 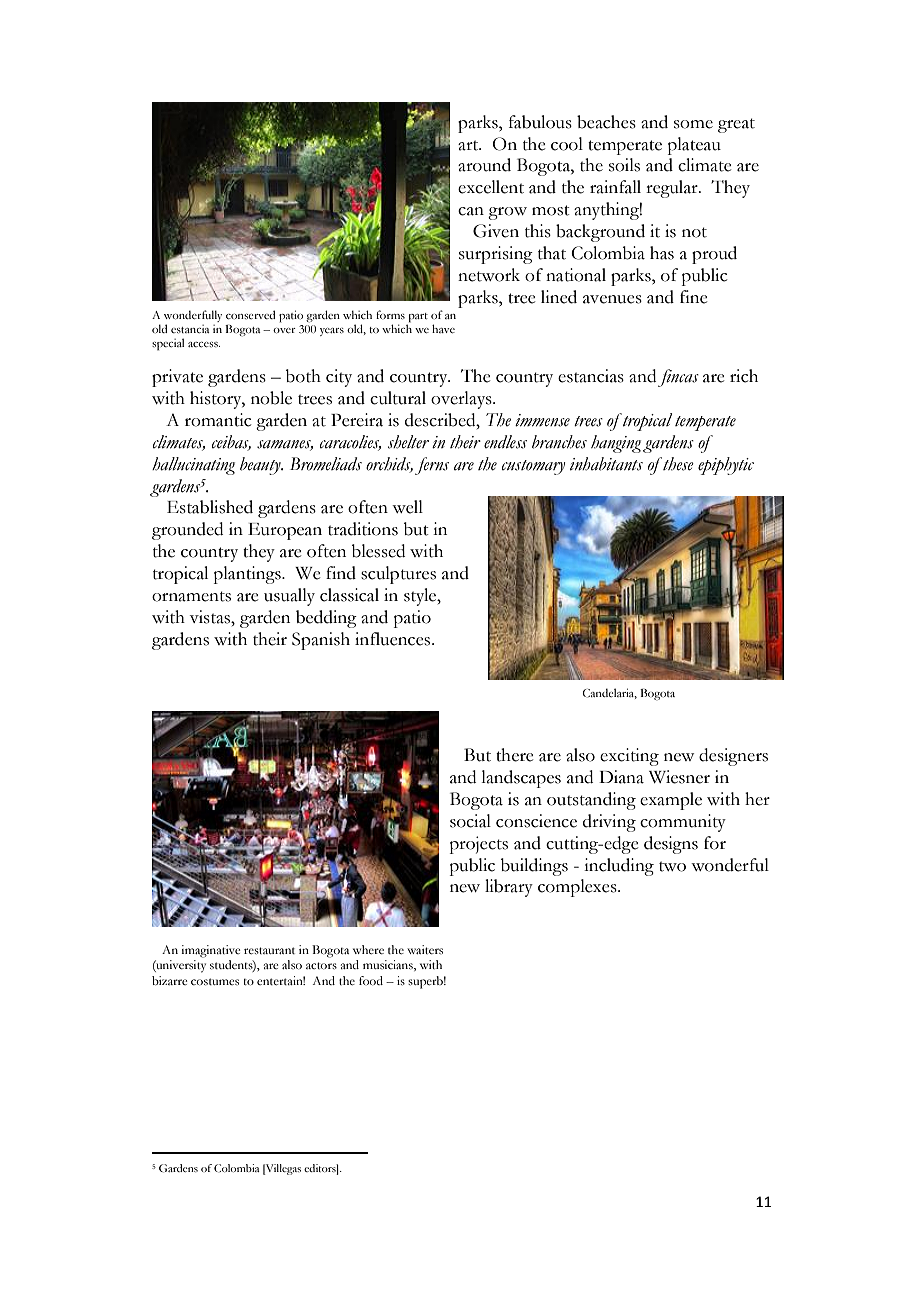 I want to click on imaginative, so click(x=210, y=951).
